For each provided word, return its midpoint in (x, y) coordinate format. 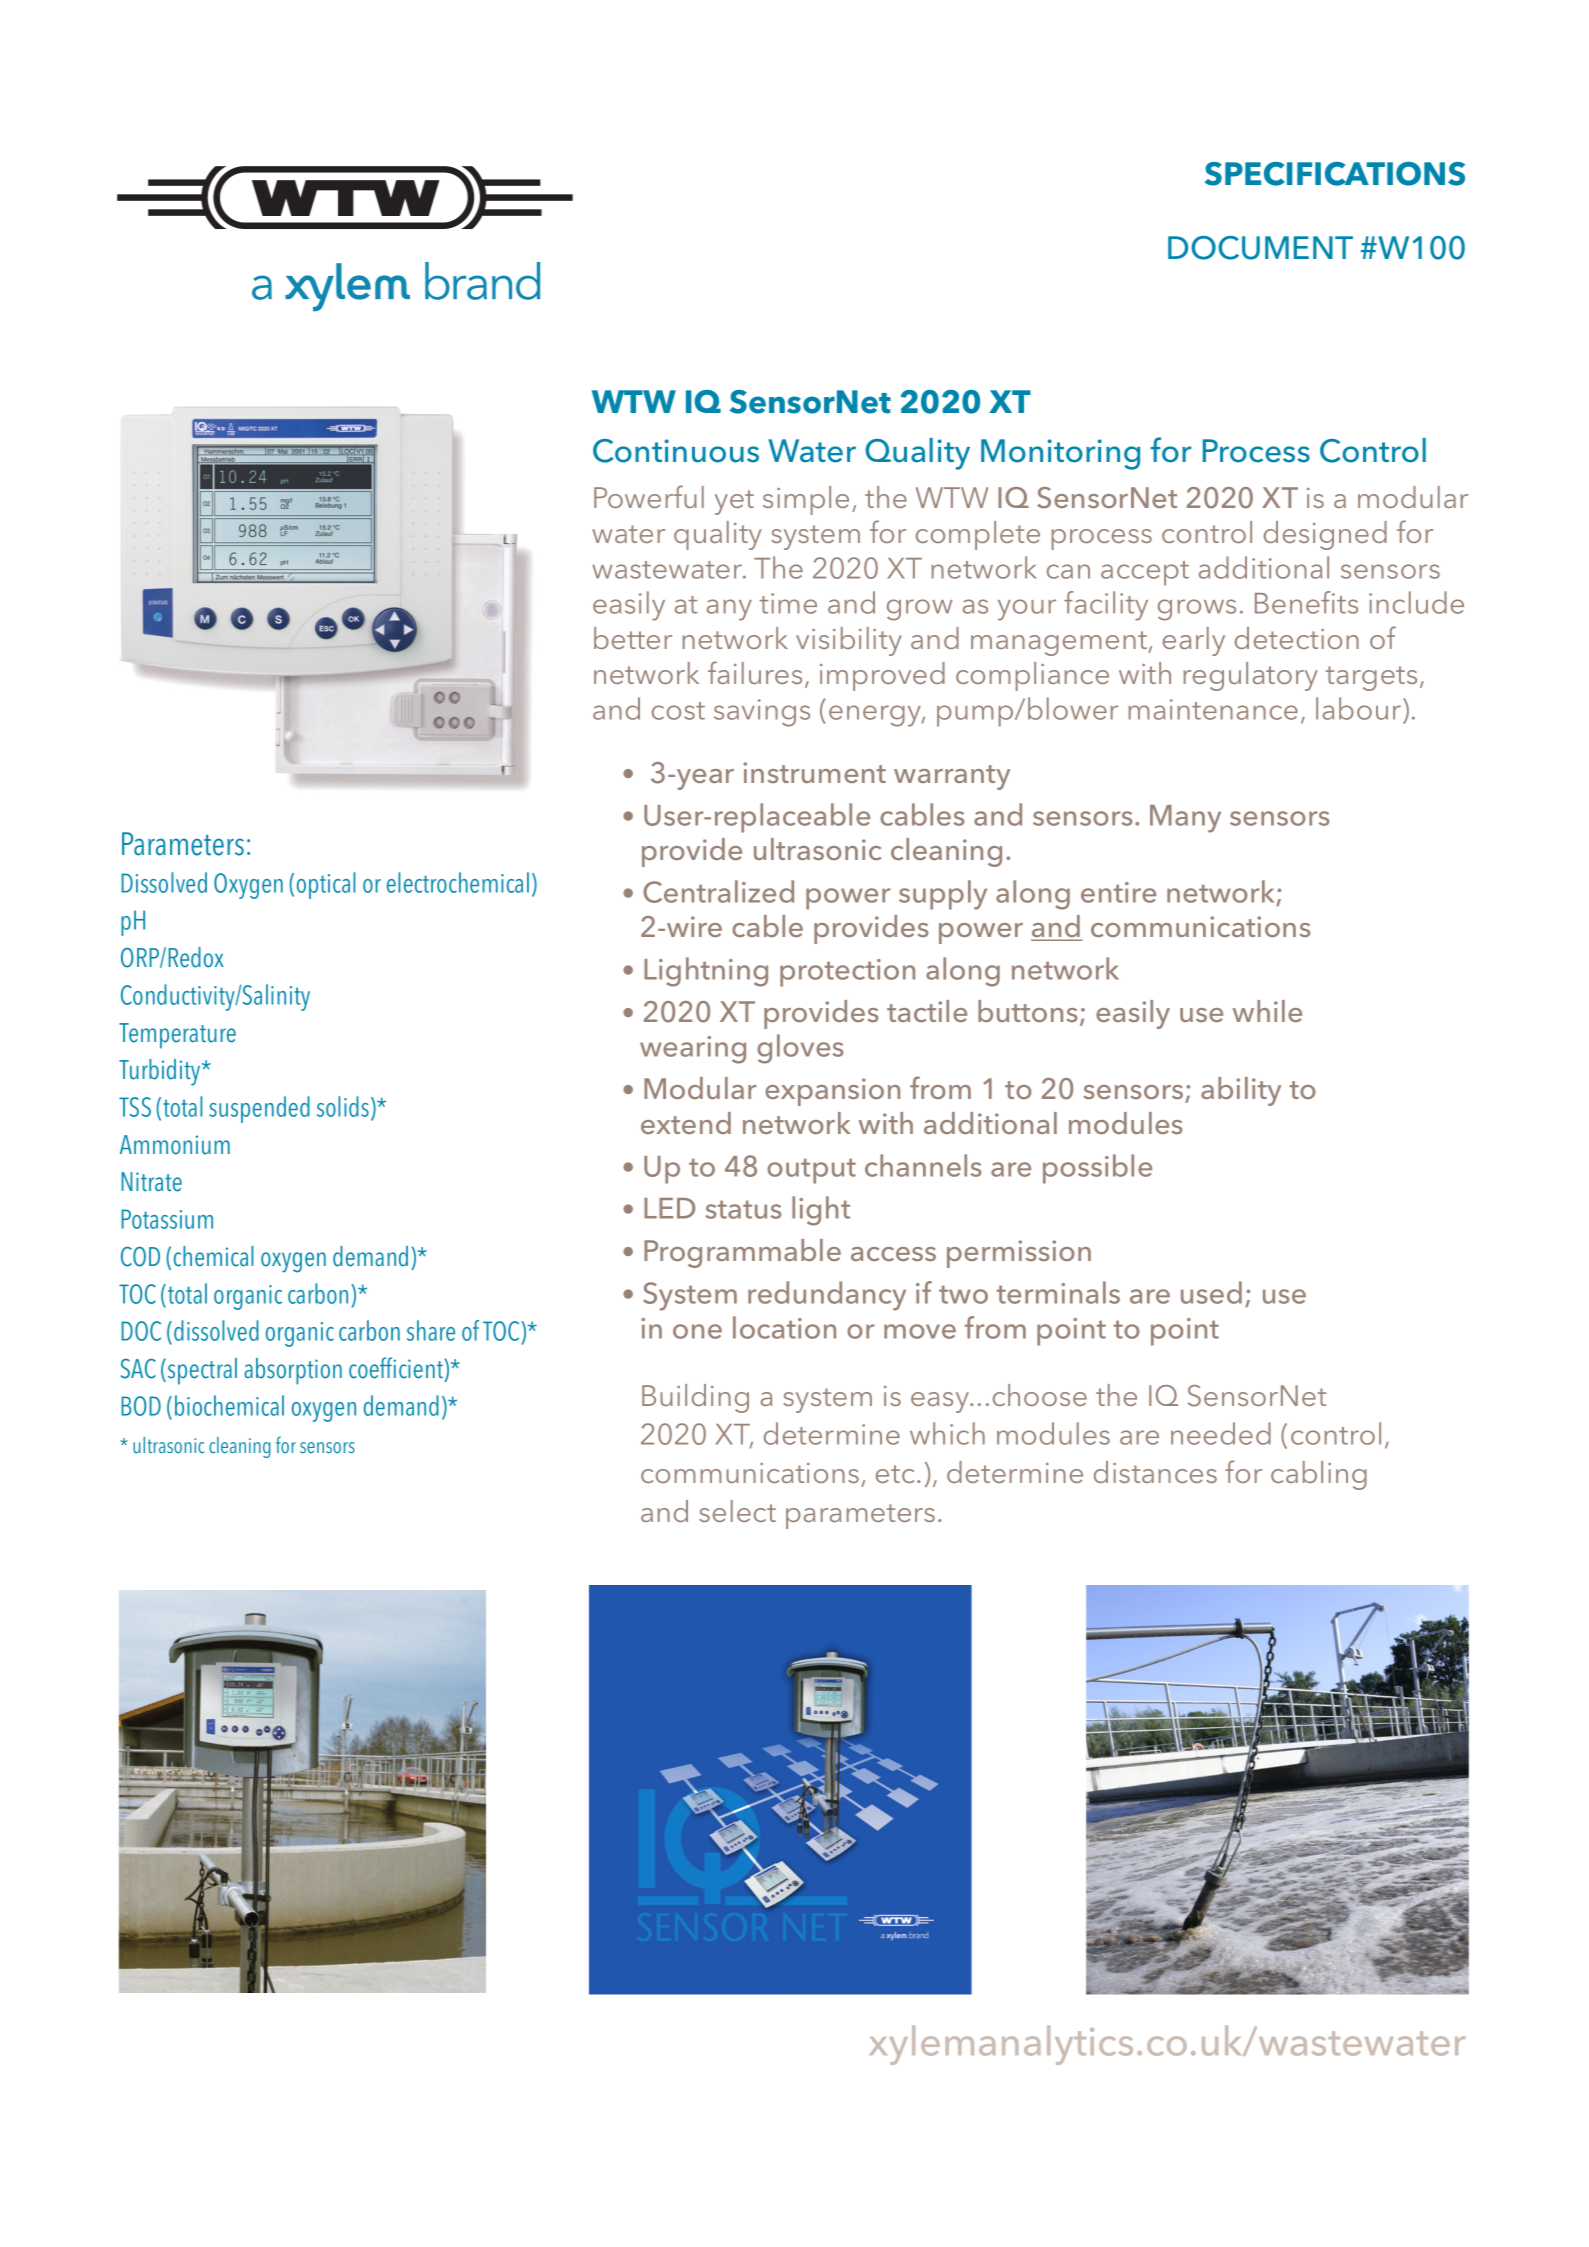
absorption (293, 1371)
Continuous (676, 451)
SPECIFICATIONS (1335, 174)
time (788, 603)
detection (1297, 638)
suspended (259, 1109)
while (1267, 1011)
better (633, 638)
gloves (800, 1049)
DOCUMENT (1260, 248)
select (737, 1511)
